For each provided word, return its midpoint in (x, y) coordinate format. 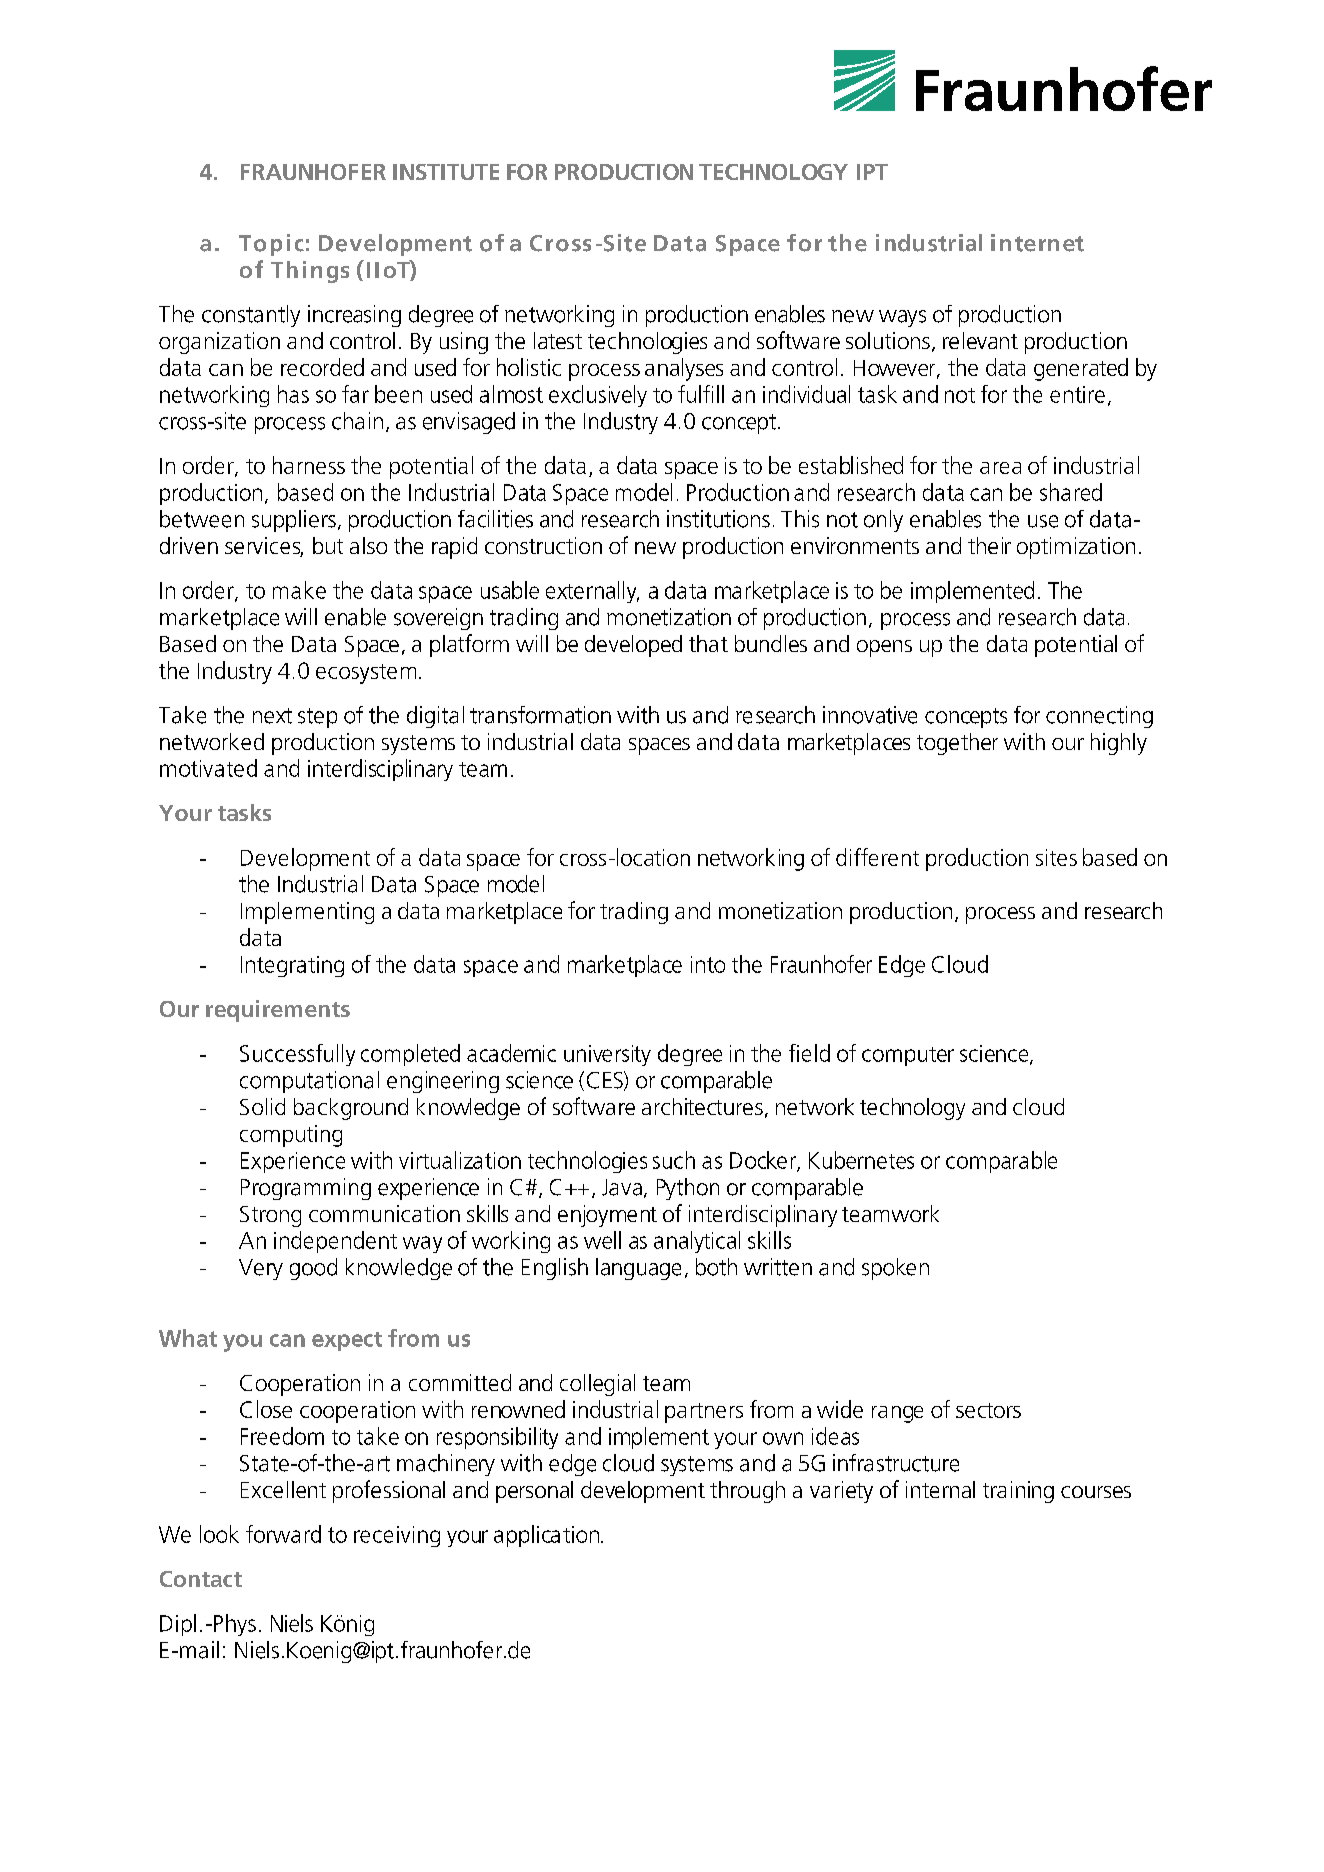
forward (283, 1534)
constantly (251, 316)
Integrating (292, 966)
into (708, 964)
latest (558, 340)
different (877, 857)
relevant (980, 340)
